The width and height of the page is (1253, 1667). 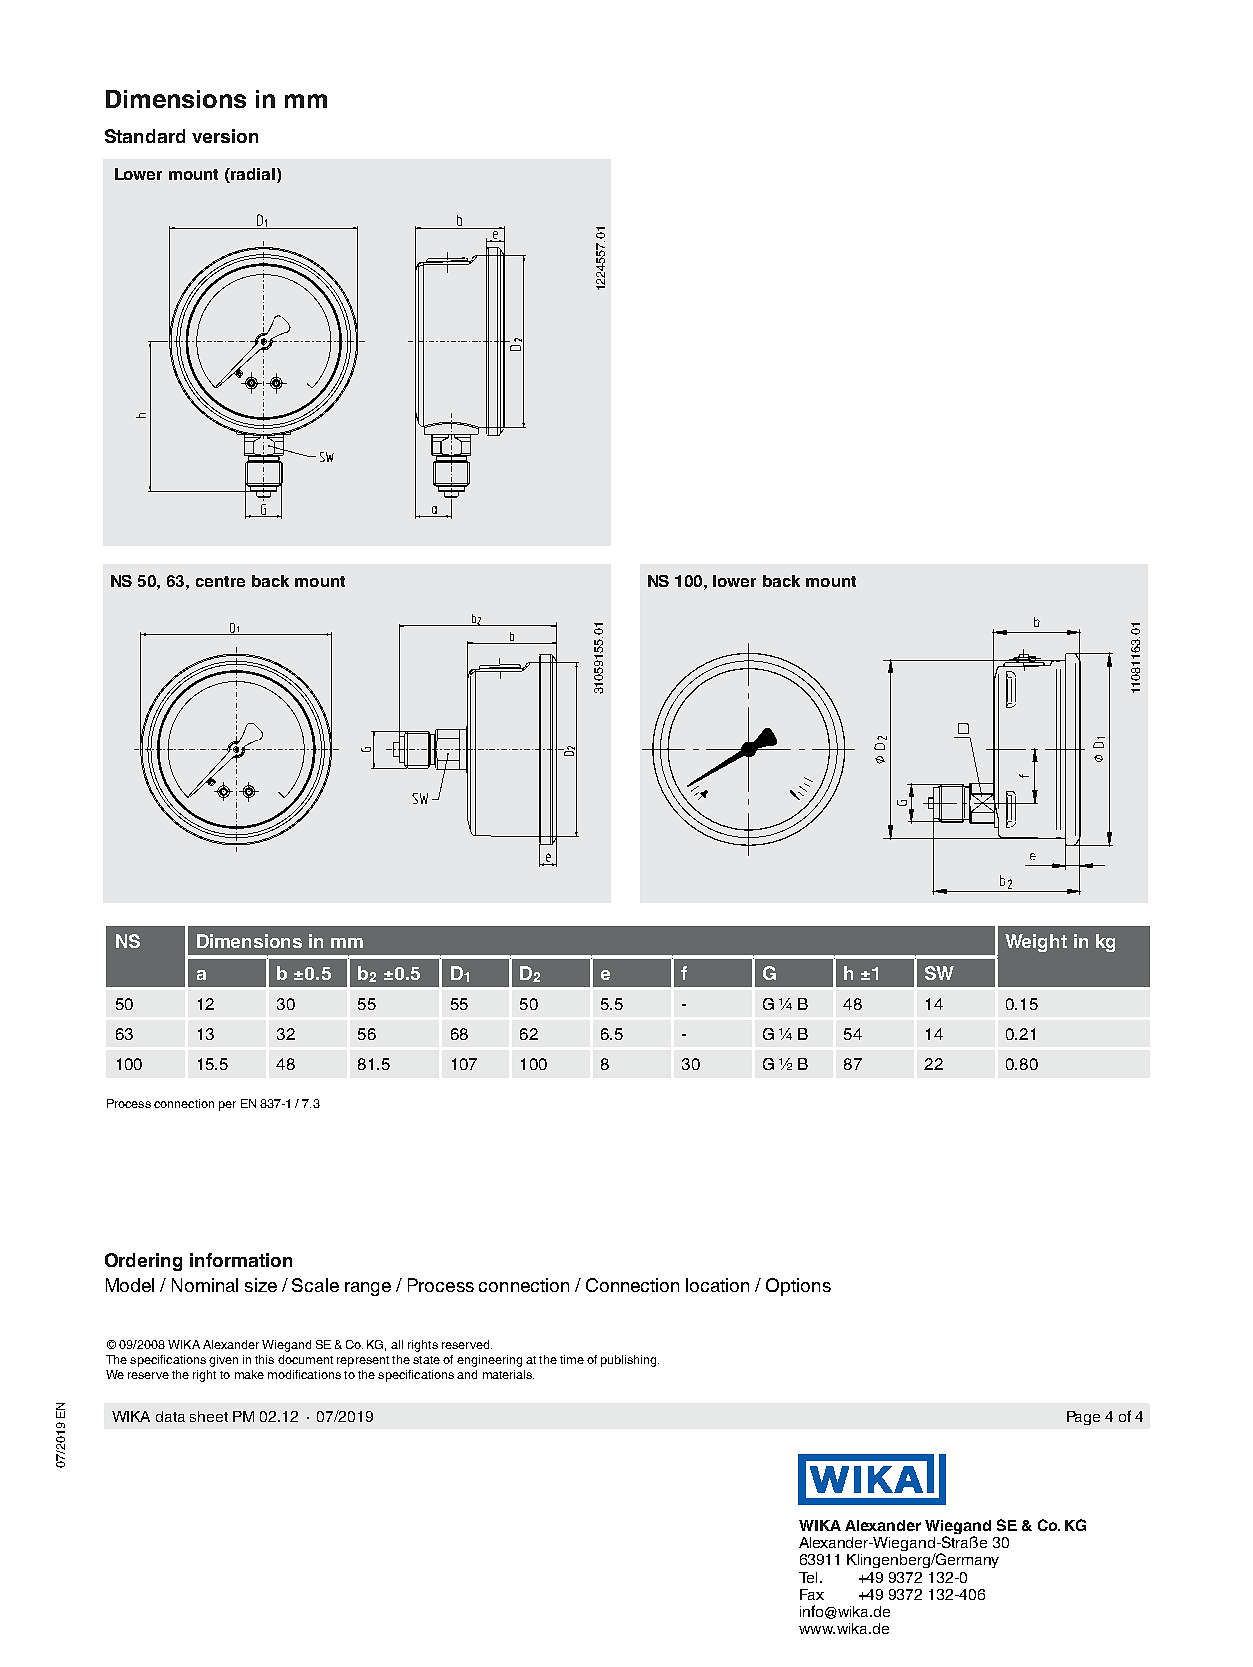 I want to click on Weight, so click(x=1036, y=943).
